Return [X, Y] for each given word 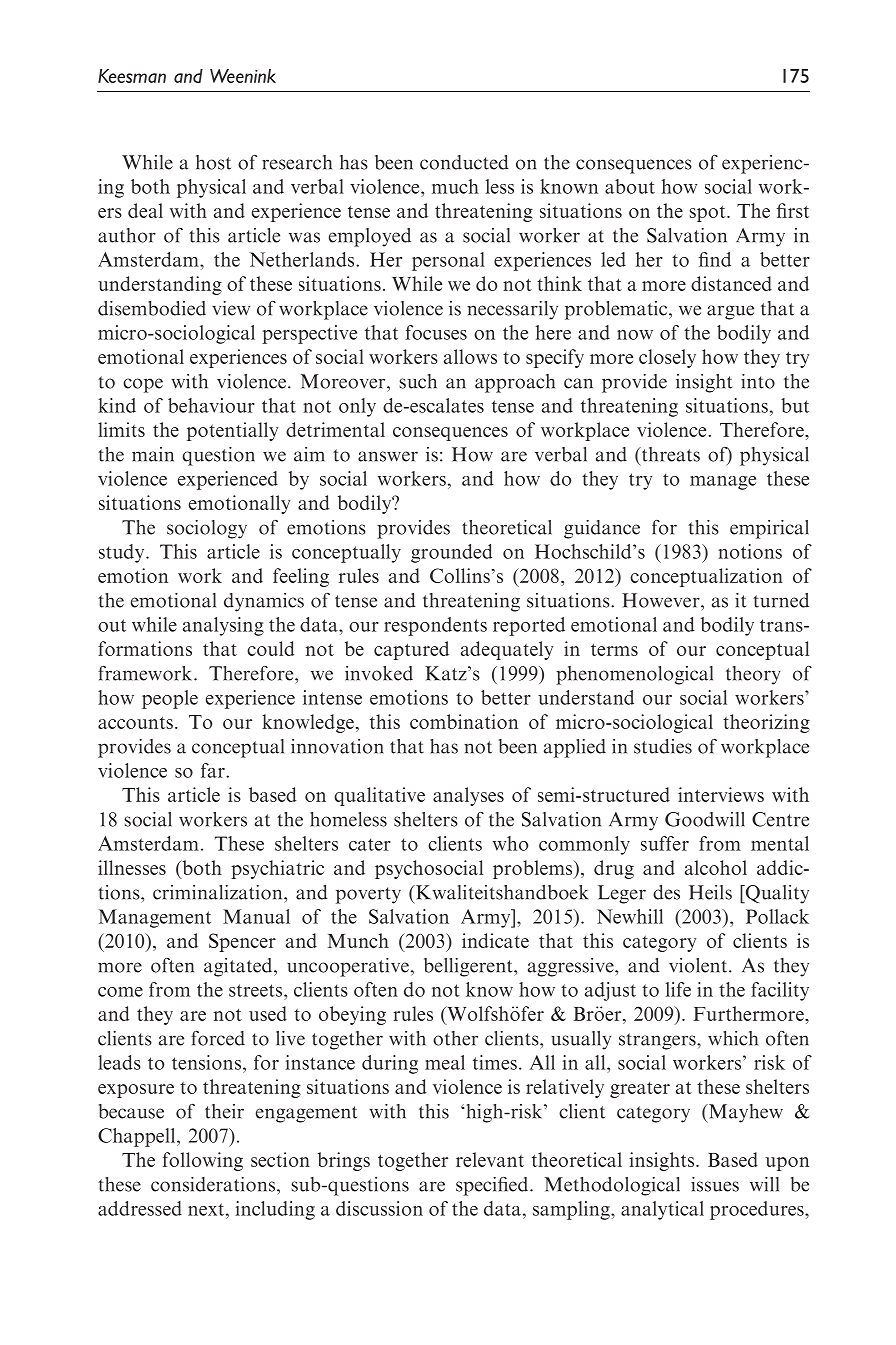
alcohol [716, 867]
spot [708, 213]
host [213, 162]
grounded [452, 553]
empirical [769, 529]
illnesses [132, 867]
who [510, 843]
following [203, 1161]
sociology [207, 529]
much [455, 186]
